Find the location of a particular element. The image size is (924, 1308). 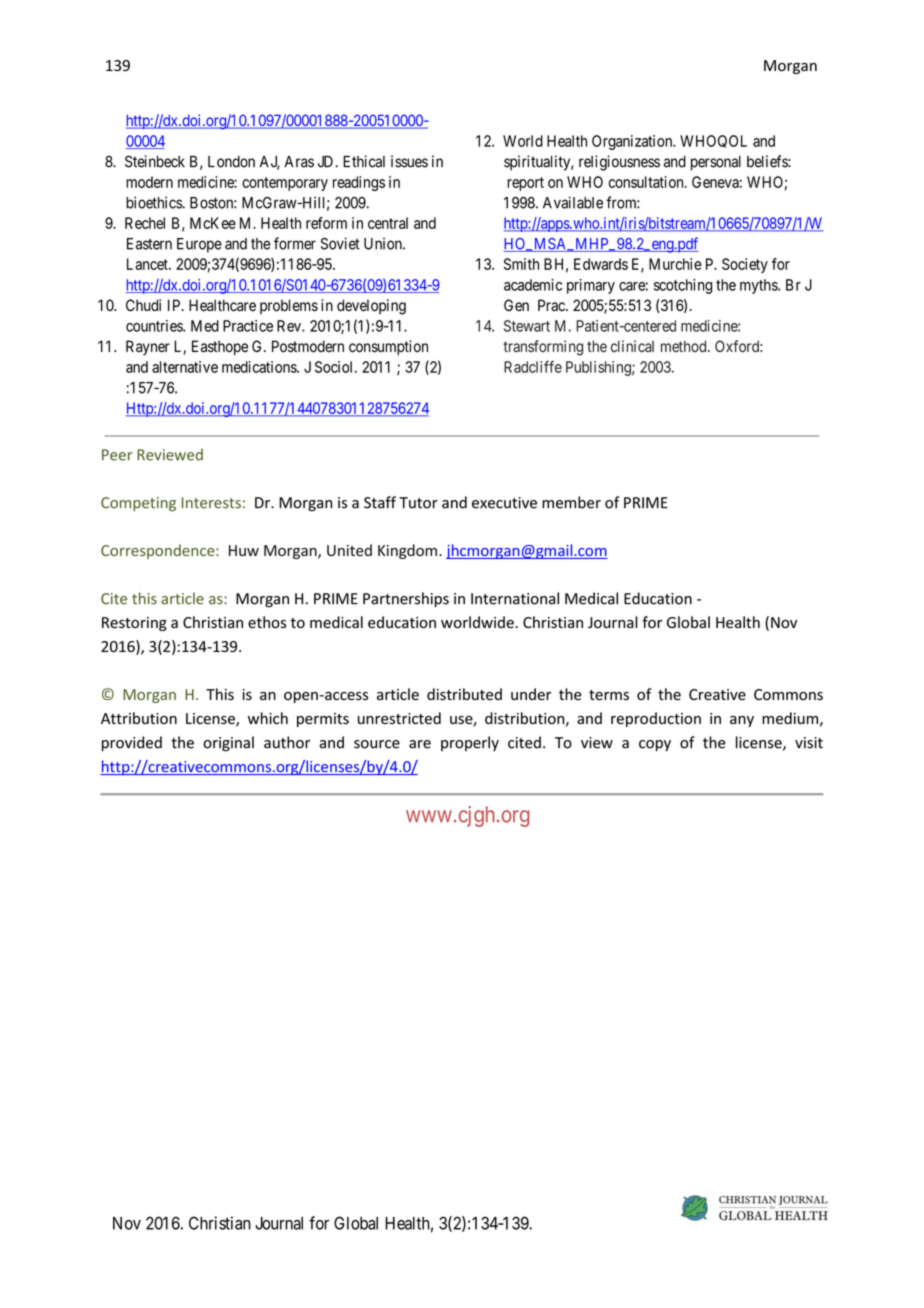

properly is located at coordinates (470, 743).
